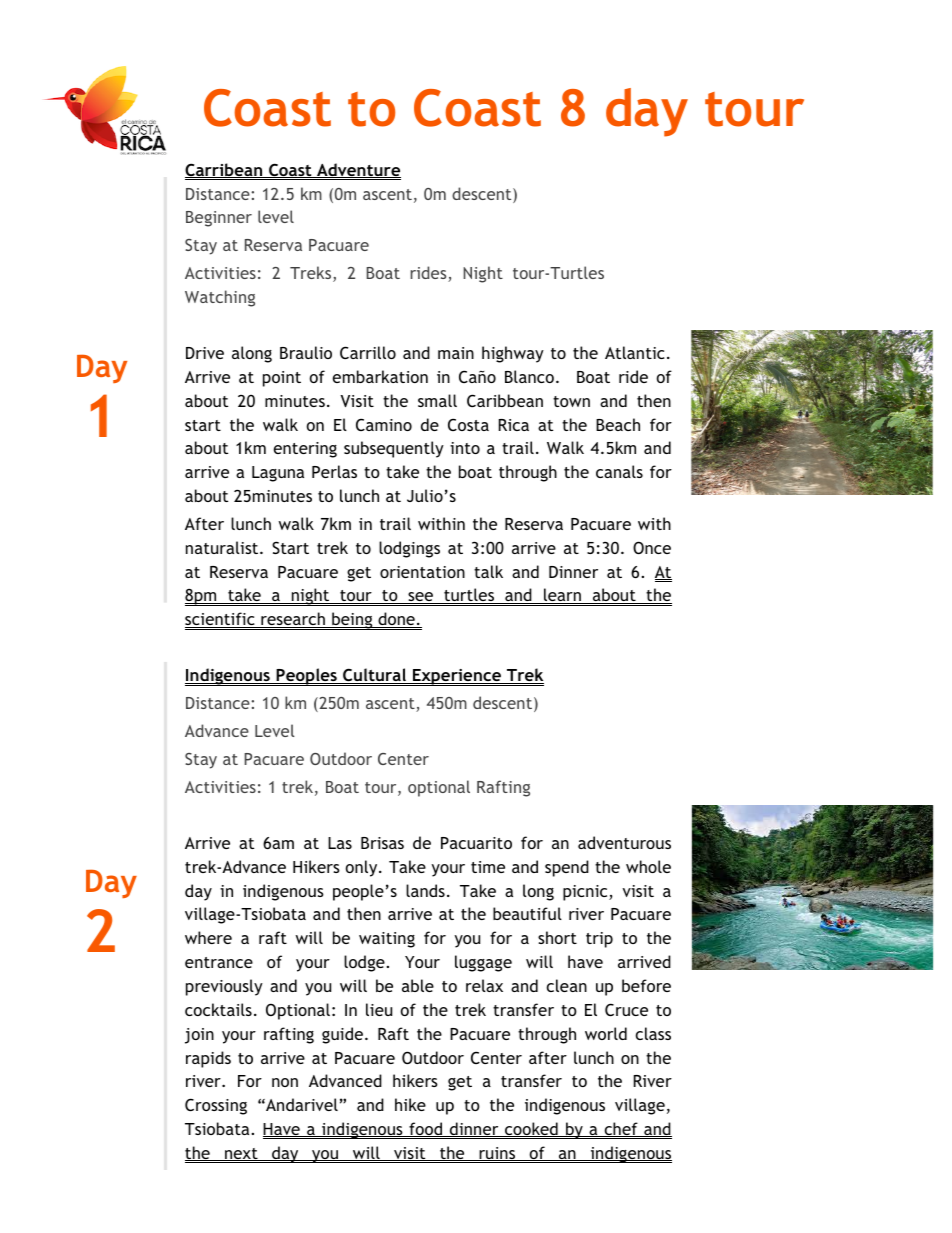 The width and height of the image is (952, 1233). Describe the element at coordinates (426, 1129) in the image. I see `food` at that location.
